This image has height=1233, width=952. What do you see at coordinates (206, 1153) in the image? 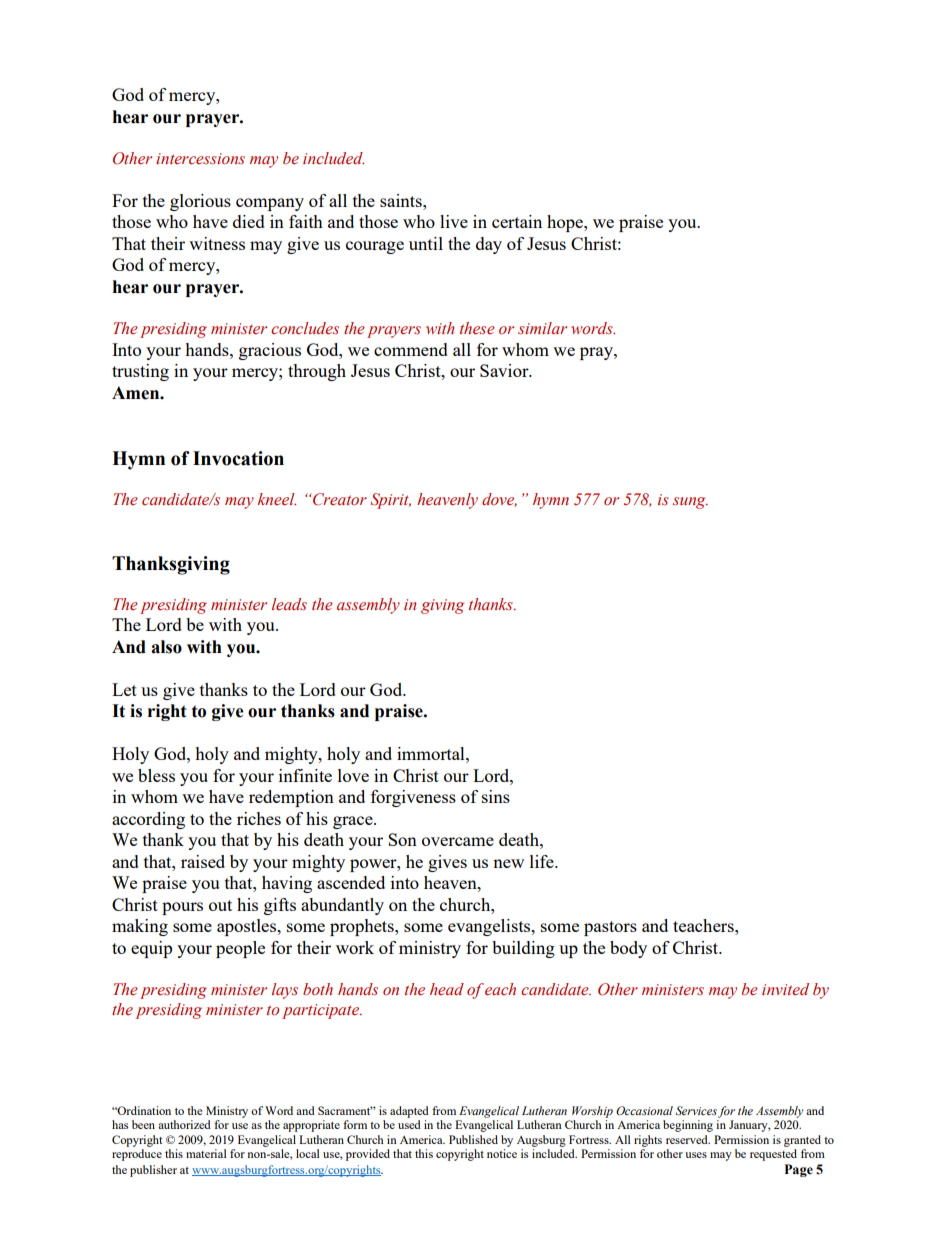
I see `material` at bounding box center [206, 1153].
